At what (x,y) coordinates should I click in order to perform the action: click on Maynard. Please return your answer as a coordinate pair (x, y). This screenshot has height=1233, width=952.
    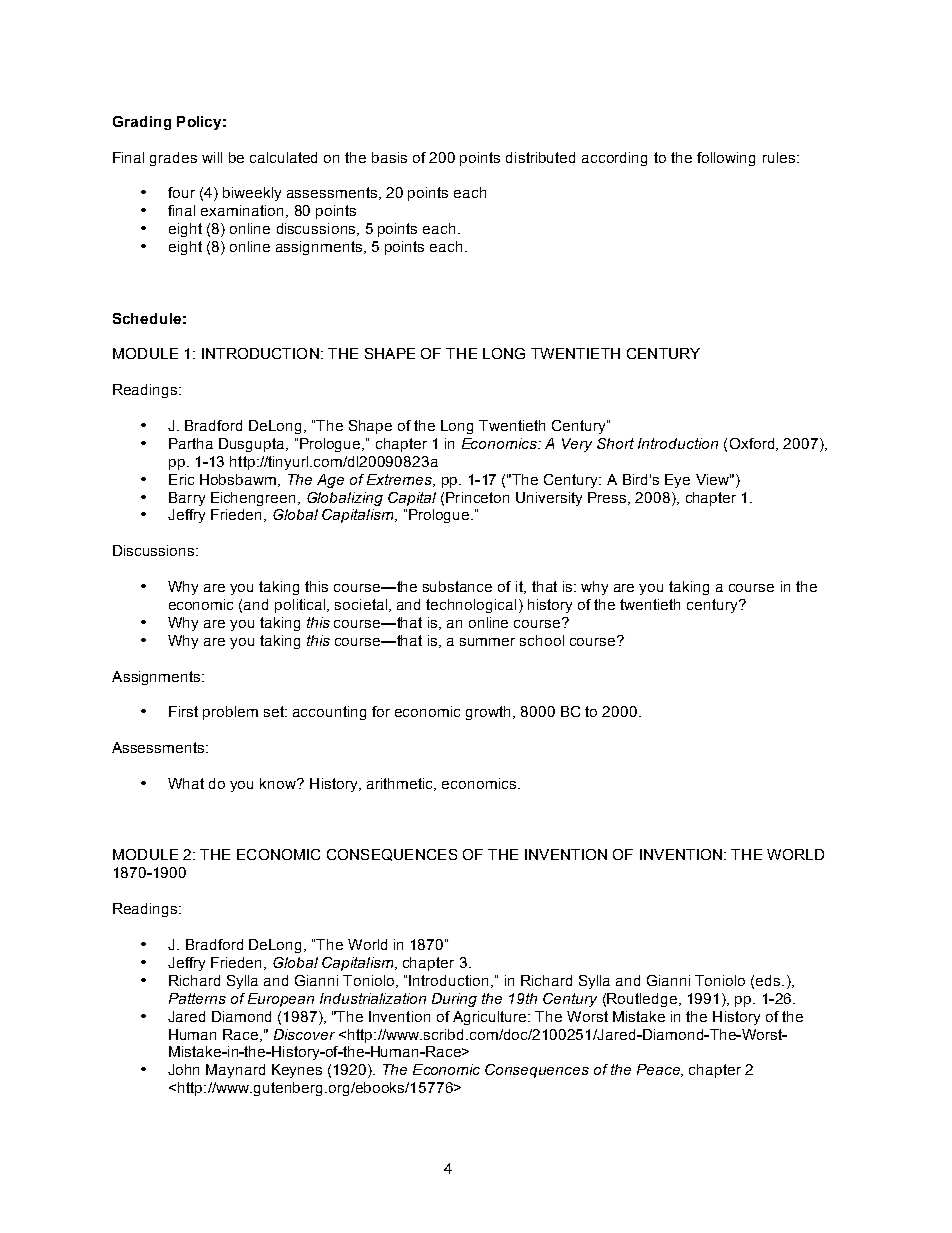
    Looking at the image, I should click on (235, 1071).
